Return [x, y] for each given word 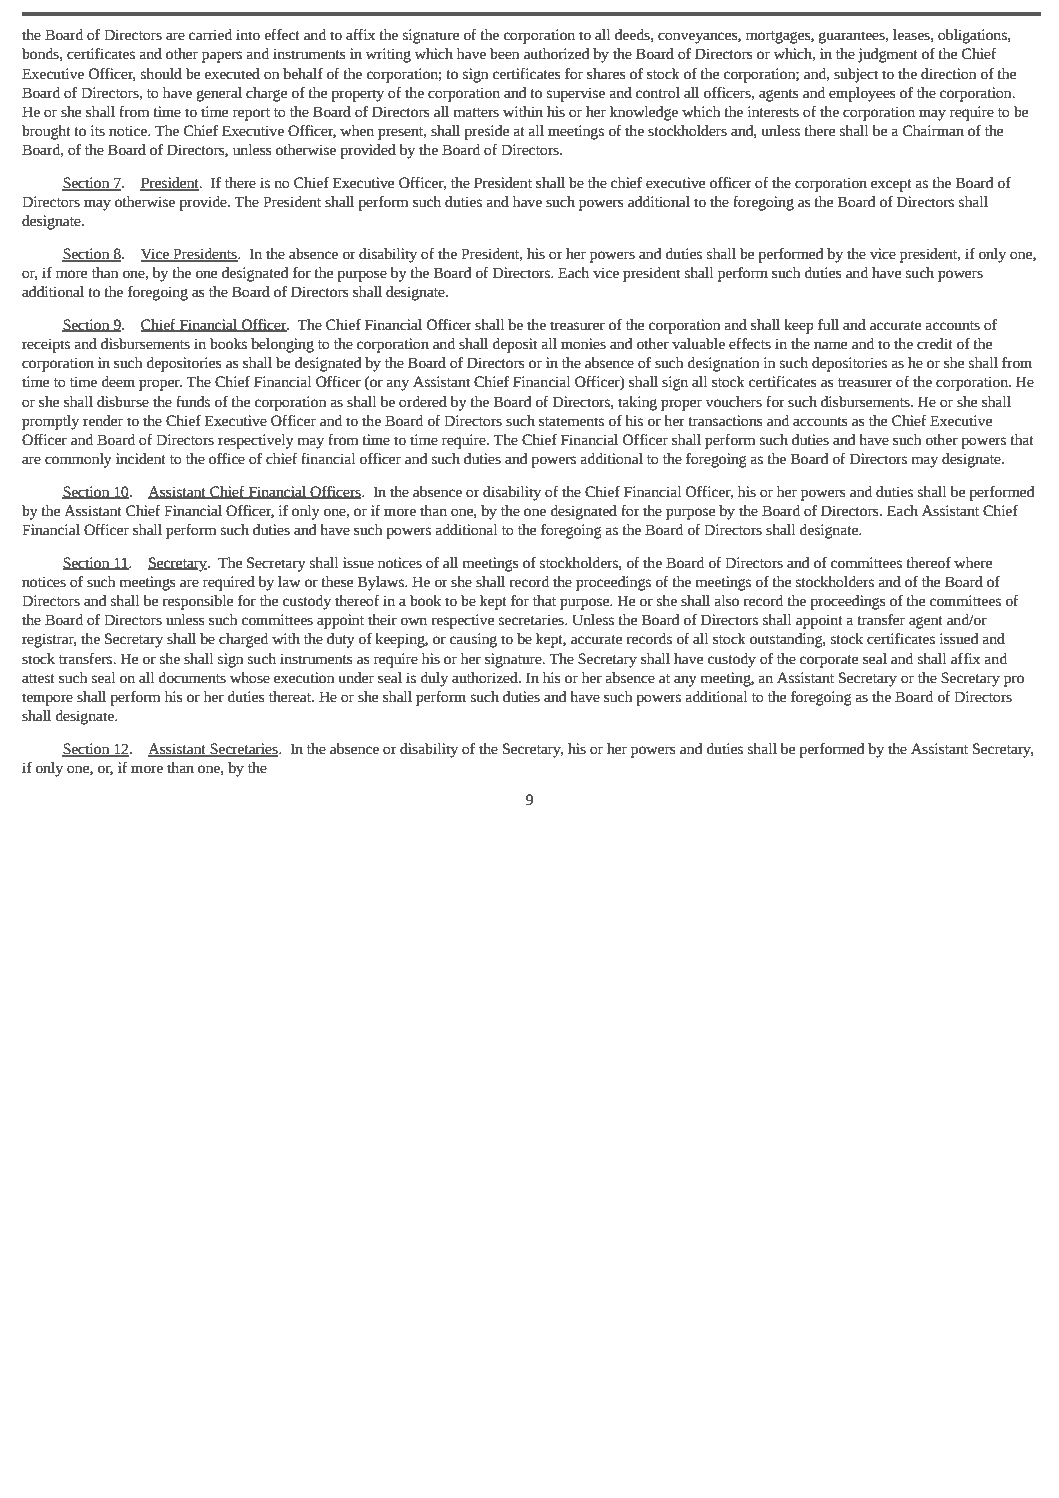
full [828, 325]
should [161, 74]
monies [583, 344]
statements [571, 422]
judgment [888, 55]
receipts [46, 345]
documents [192, 678]
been [504, 54]
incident [141, 459]
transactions [725, 421]
